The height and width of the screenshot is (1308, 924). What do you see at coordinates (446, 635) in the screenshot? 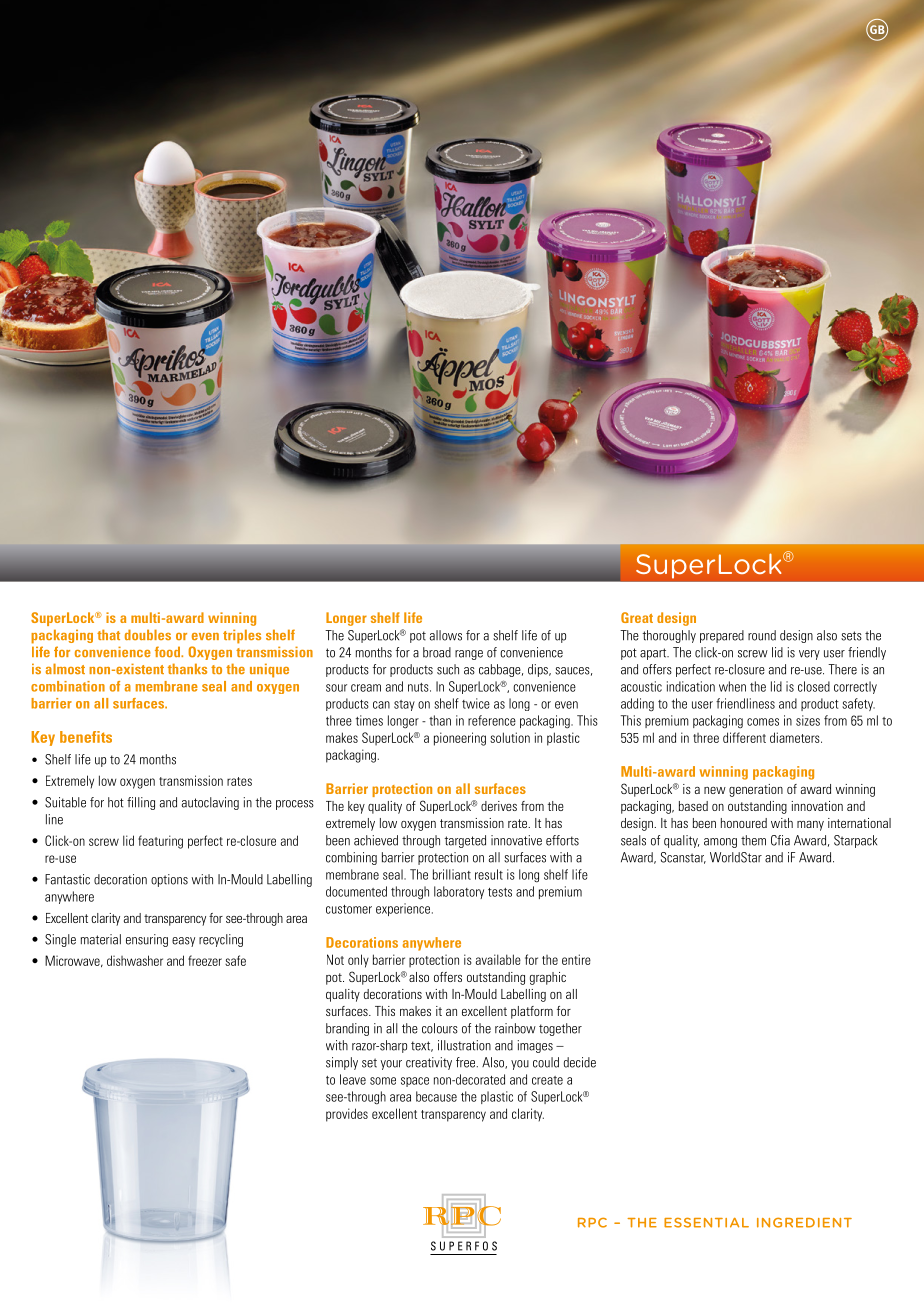
I see `allows` at bounding box center [446, 635].
